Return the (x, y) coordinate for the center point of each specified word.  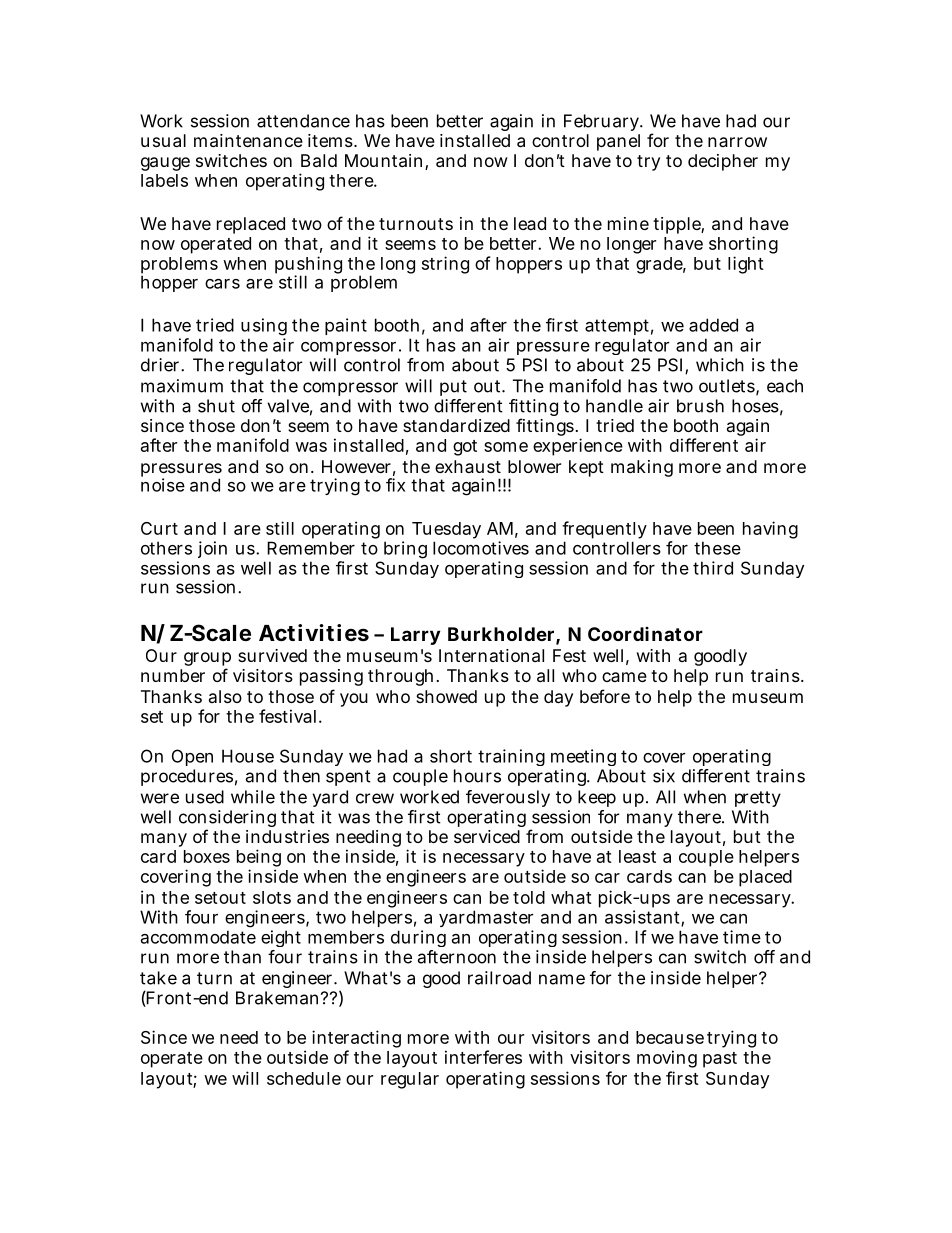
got (465, 448)
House (248, 756)
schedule (304, 1078)
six (664, 776)
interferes (483, 1057)
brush (700, 406)
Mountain (385, 162)
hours (477, 776)
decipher (723, 162)
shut (216, 406)
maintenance (248, 140)
